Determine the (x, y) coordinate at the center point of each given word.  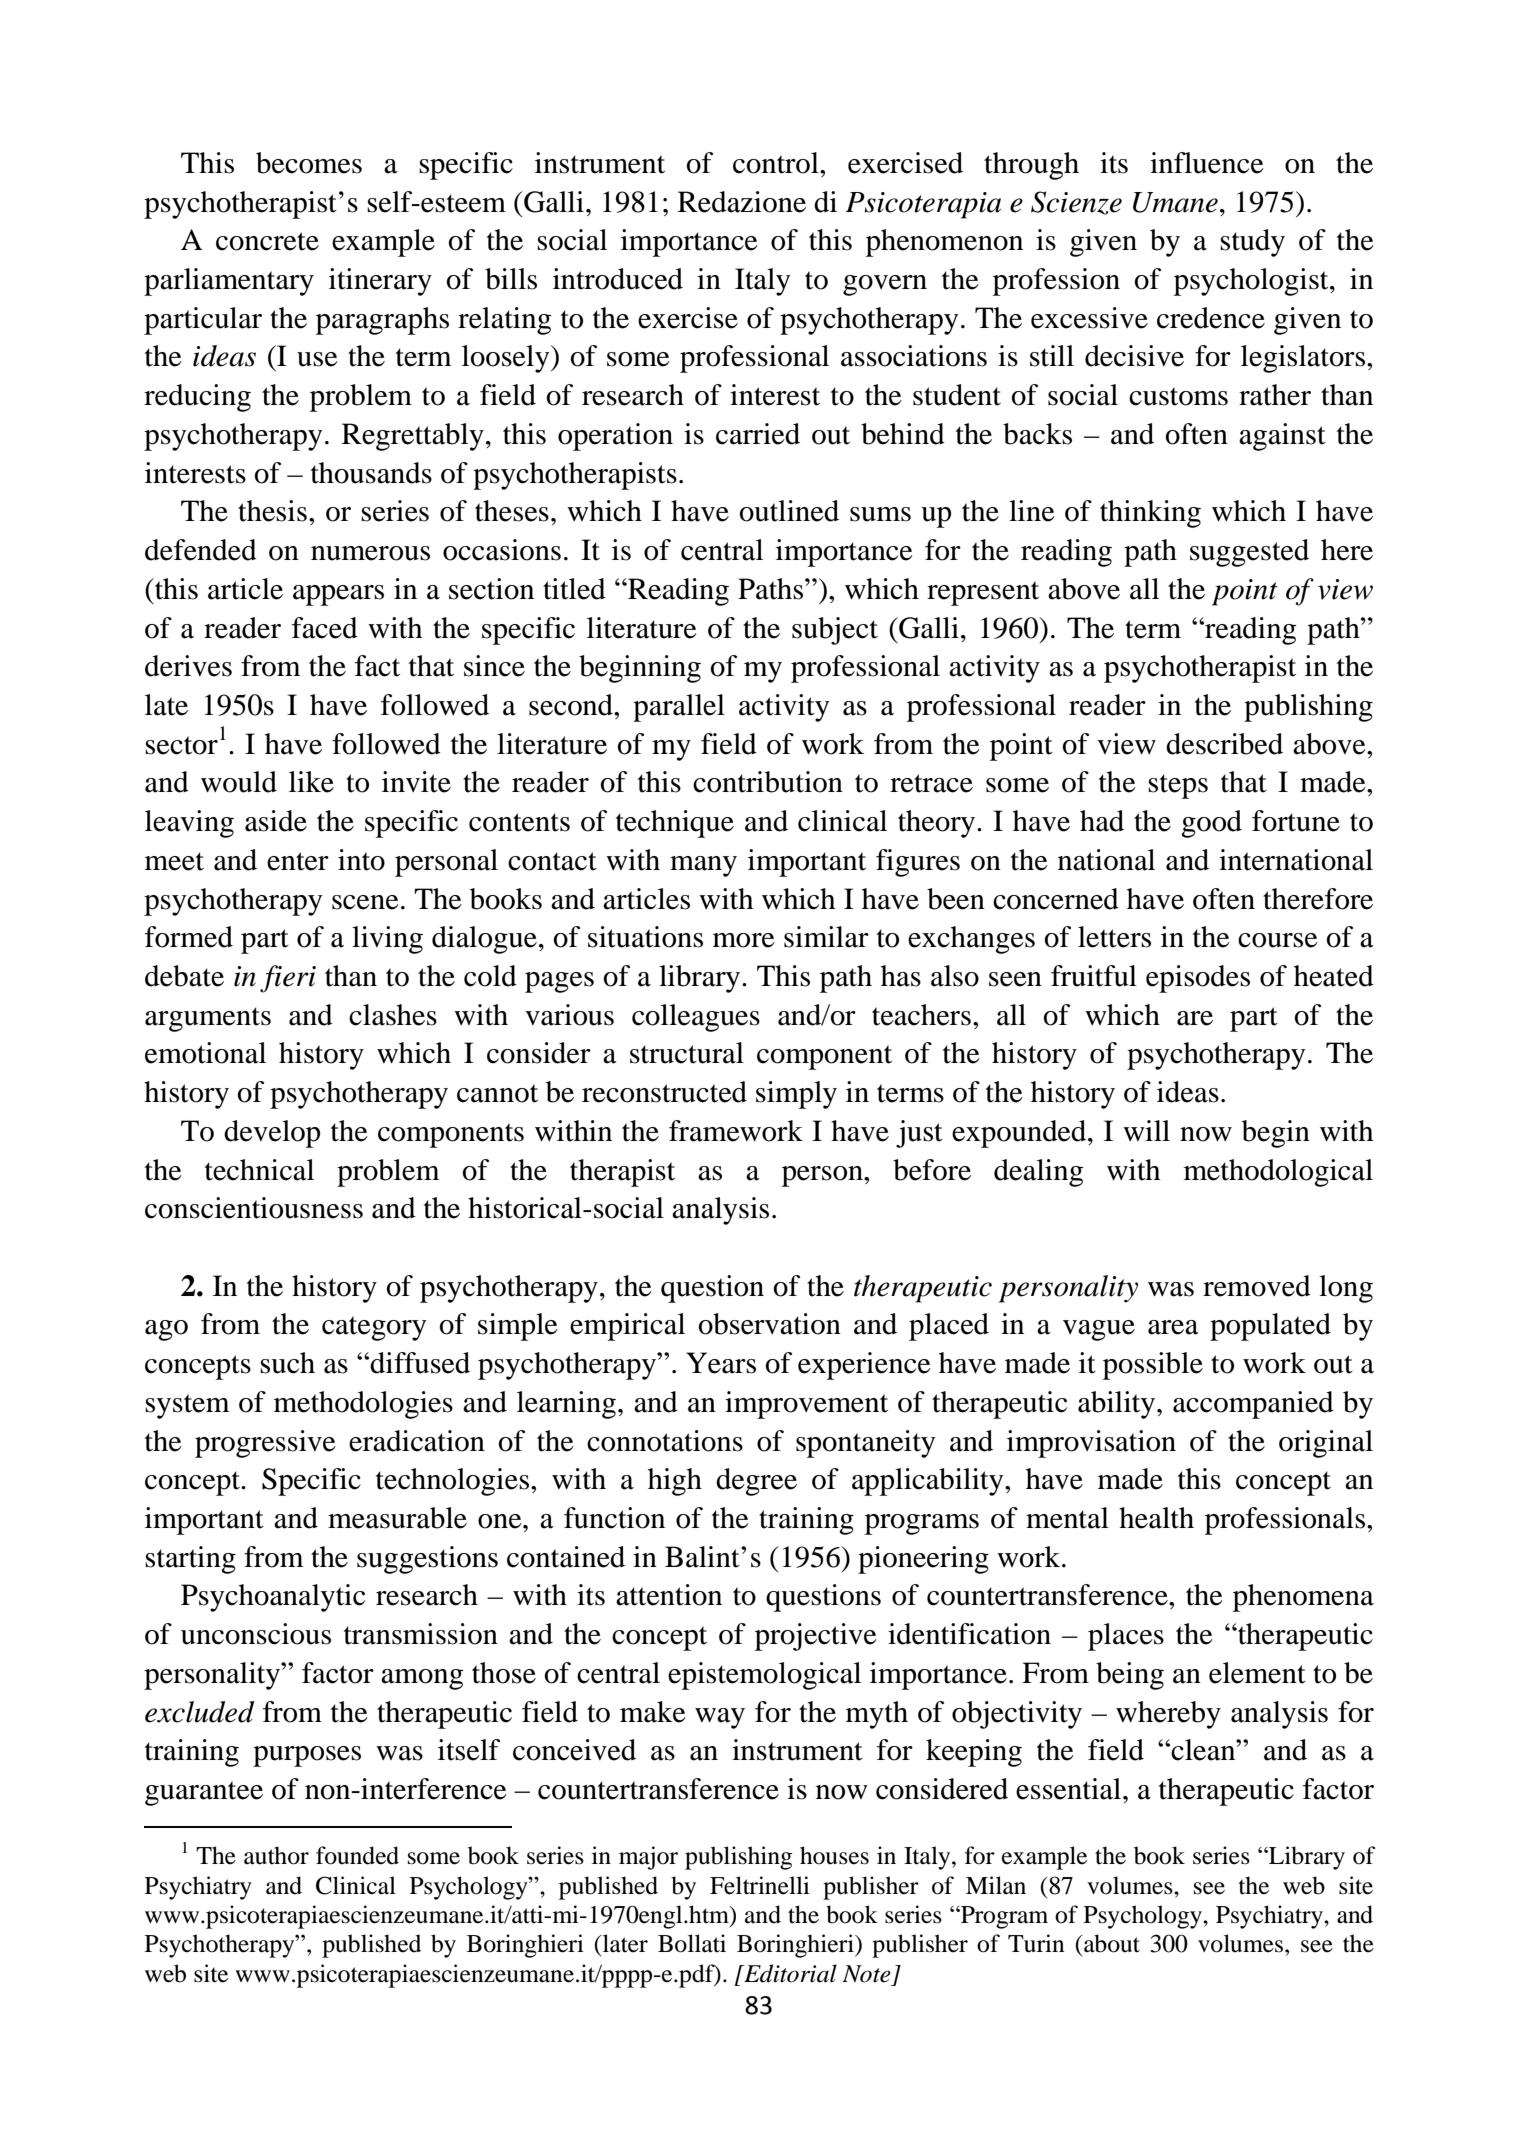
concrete (267, 241)
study (1252, 243)
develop (272, 1134)
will (1146, 1130)
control (777, 163)
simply (796, 1095)
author (276, 1855)
